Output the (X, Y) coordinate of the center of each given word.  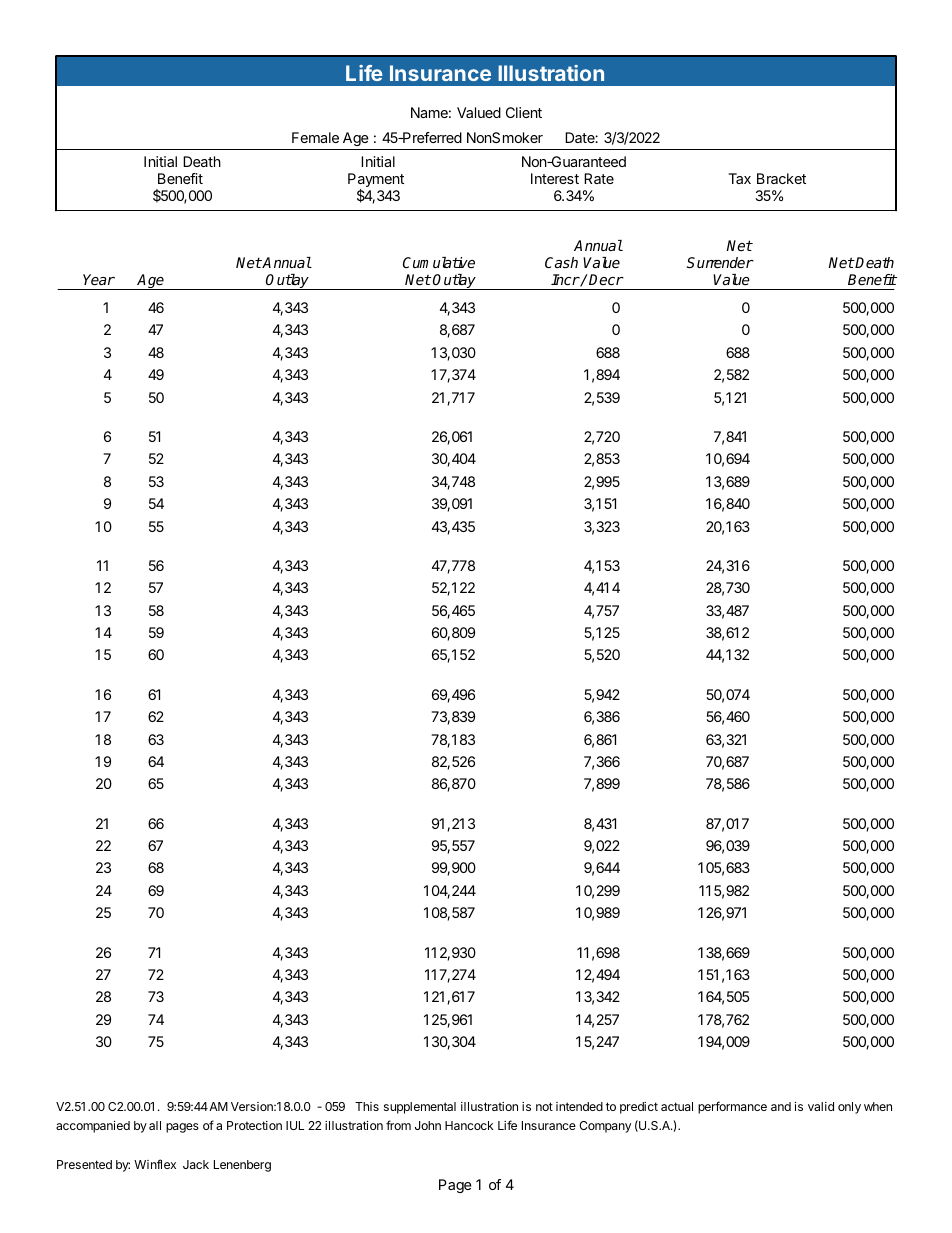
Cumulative (439, 262)
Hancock (469, 1125)
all (155, 1125)
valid (821, 1106)
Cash (561, 262)
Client (524, 112)
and (781, 1106)
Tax (740, 178)
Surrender (720, 262)
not (544, 1106)
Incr (565, 279)
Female (315, 137)
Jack (196, 1164)
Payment (376, 181)
